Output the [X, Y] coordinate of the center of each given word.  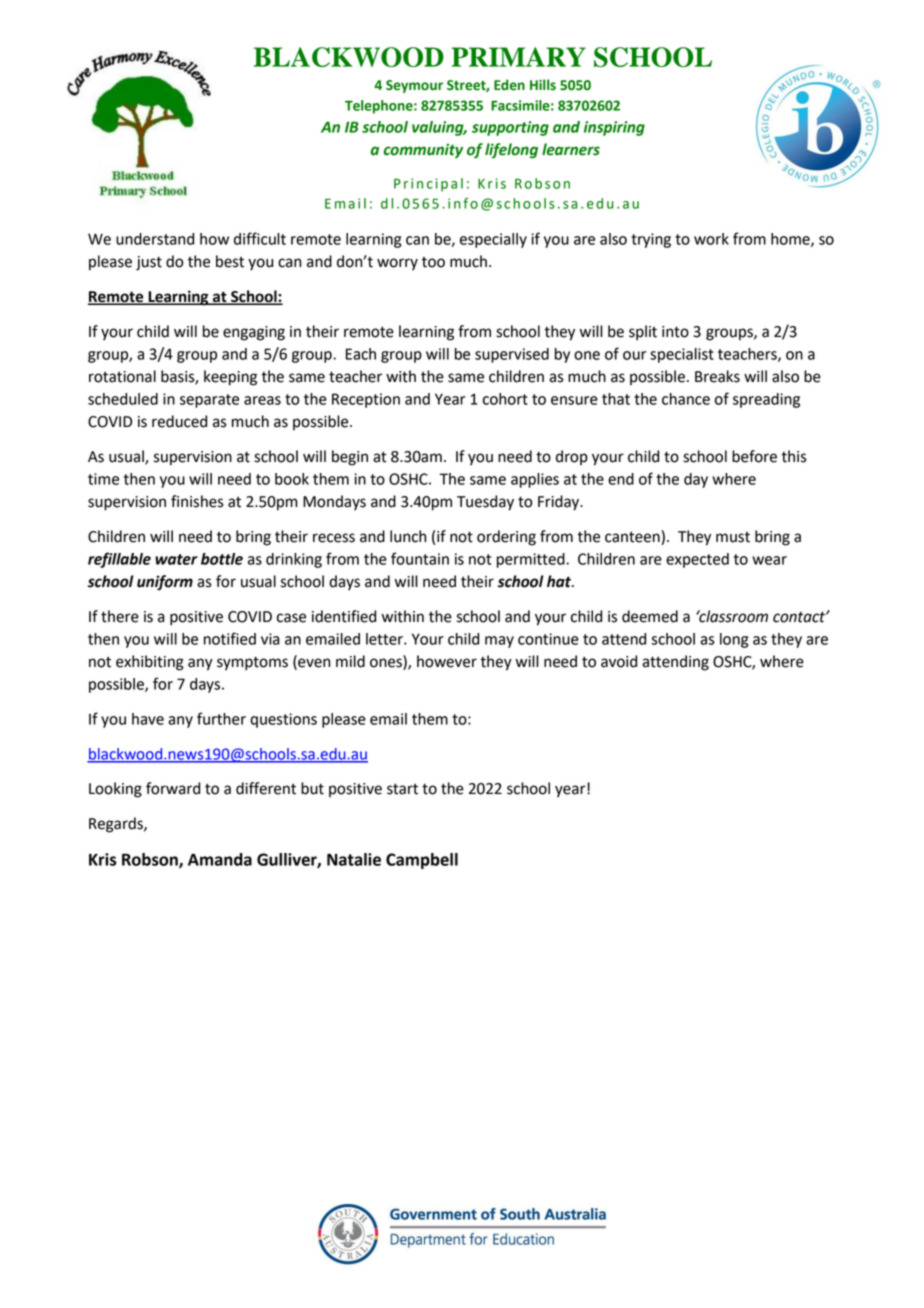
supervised [512, 355]
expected [697, 560]
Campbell [422, 861]
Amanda [220, 859]
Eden [509, 85]
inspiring [614, 128]
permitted [532, 560]
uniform [165, 583]
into [675, 332]
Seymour [414, 86]
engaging [254, 333]
